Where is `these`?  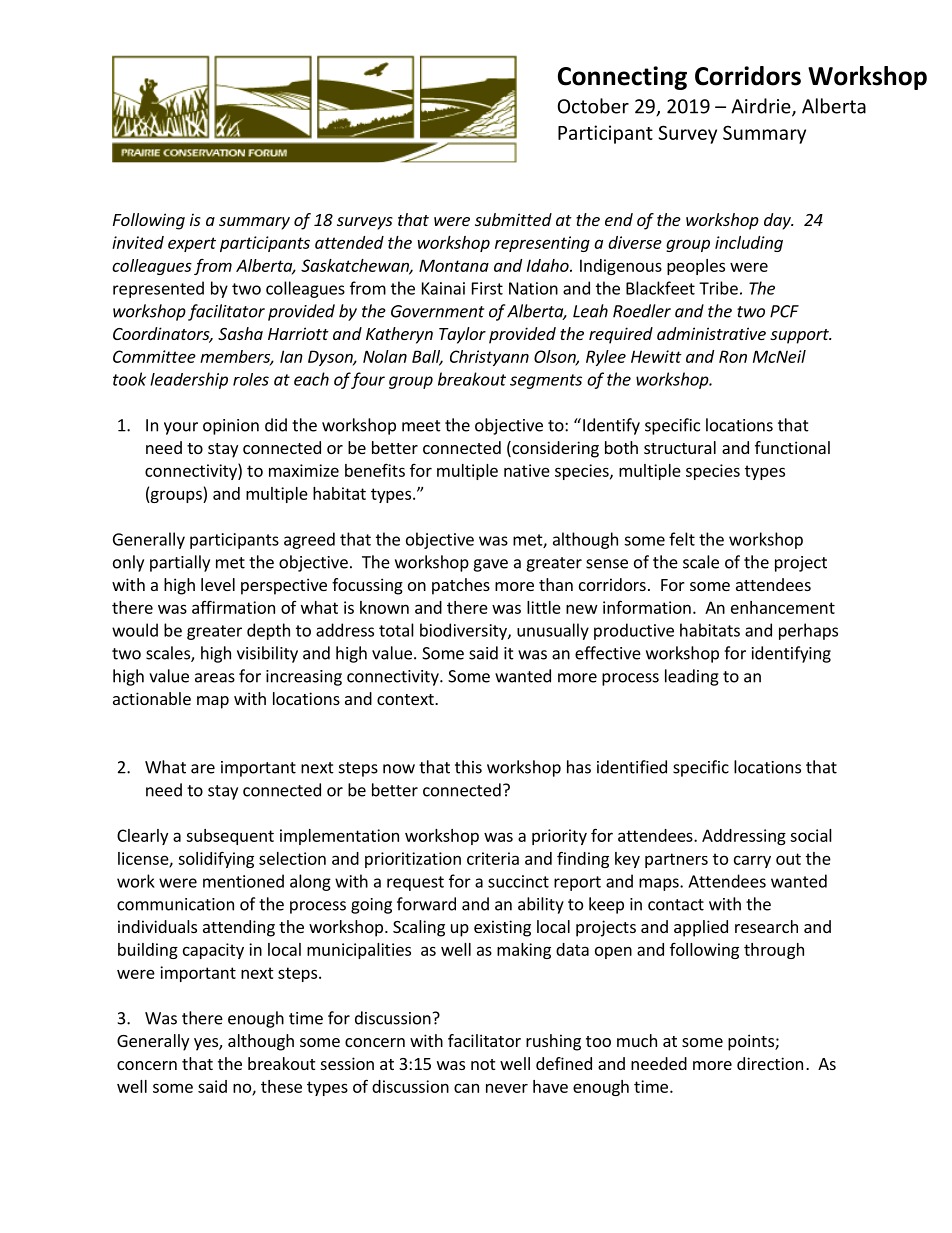 these is located at coordinates (281, 1086).
